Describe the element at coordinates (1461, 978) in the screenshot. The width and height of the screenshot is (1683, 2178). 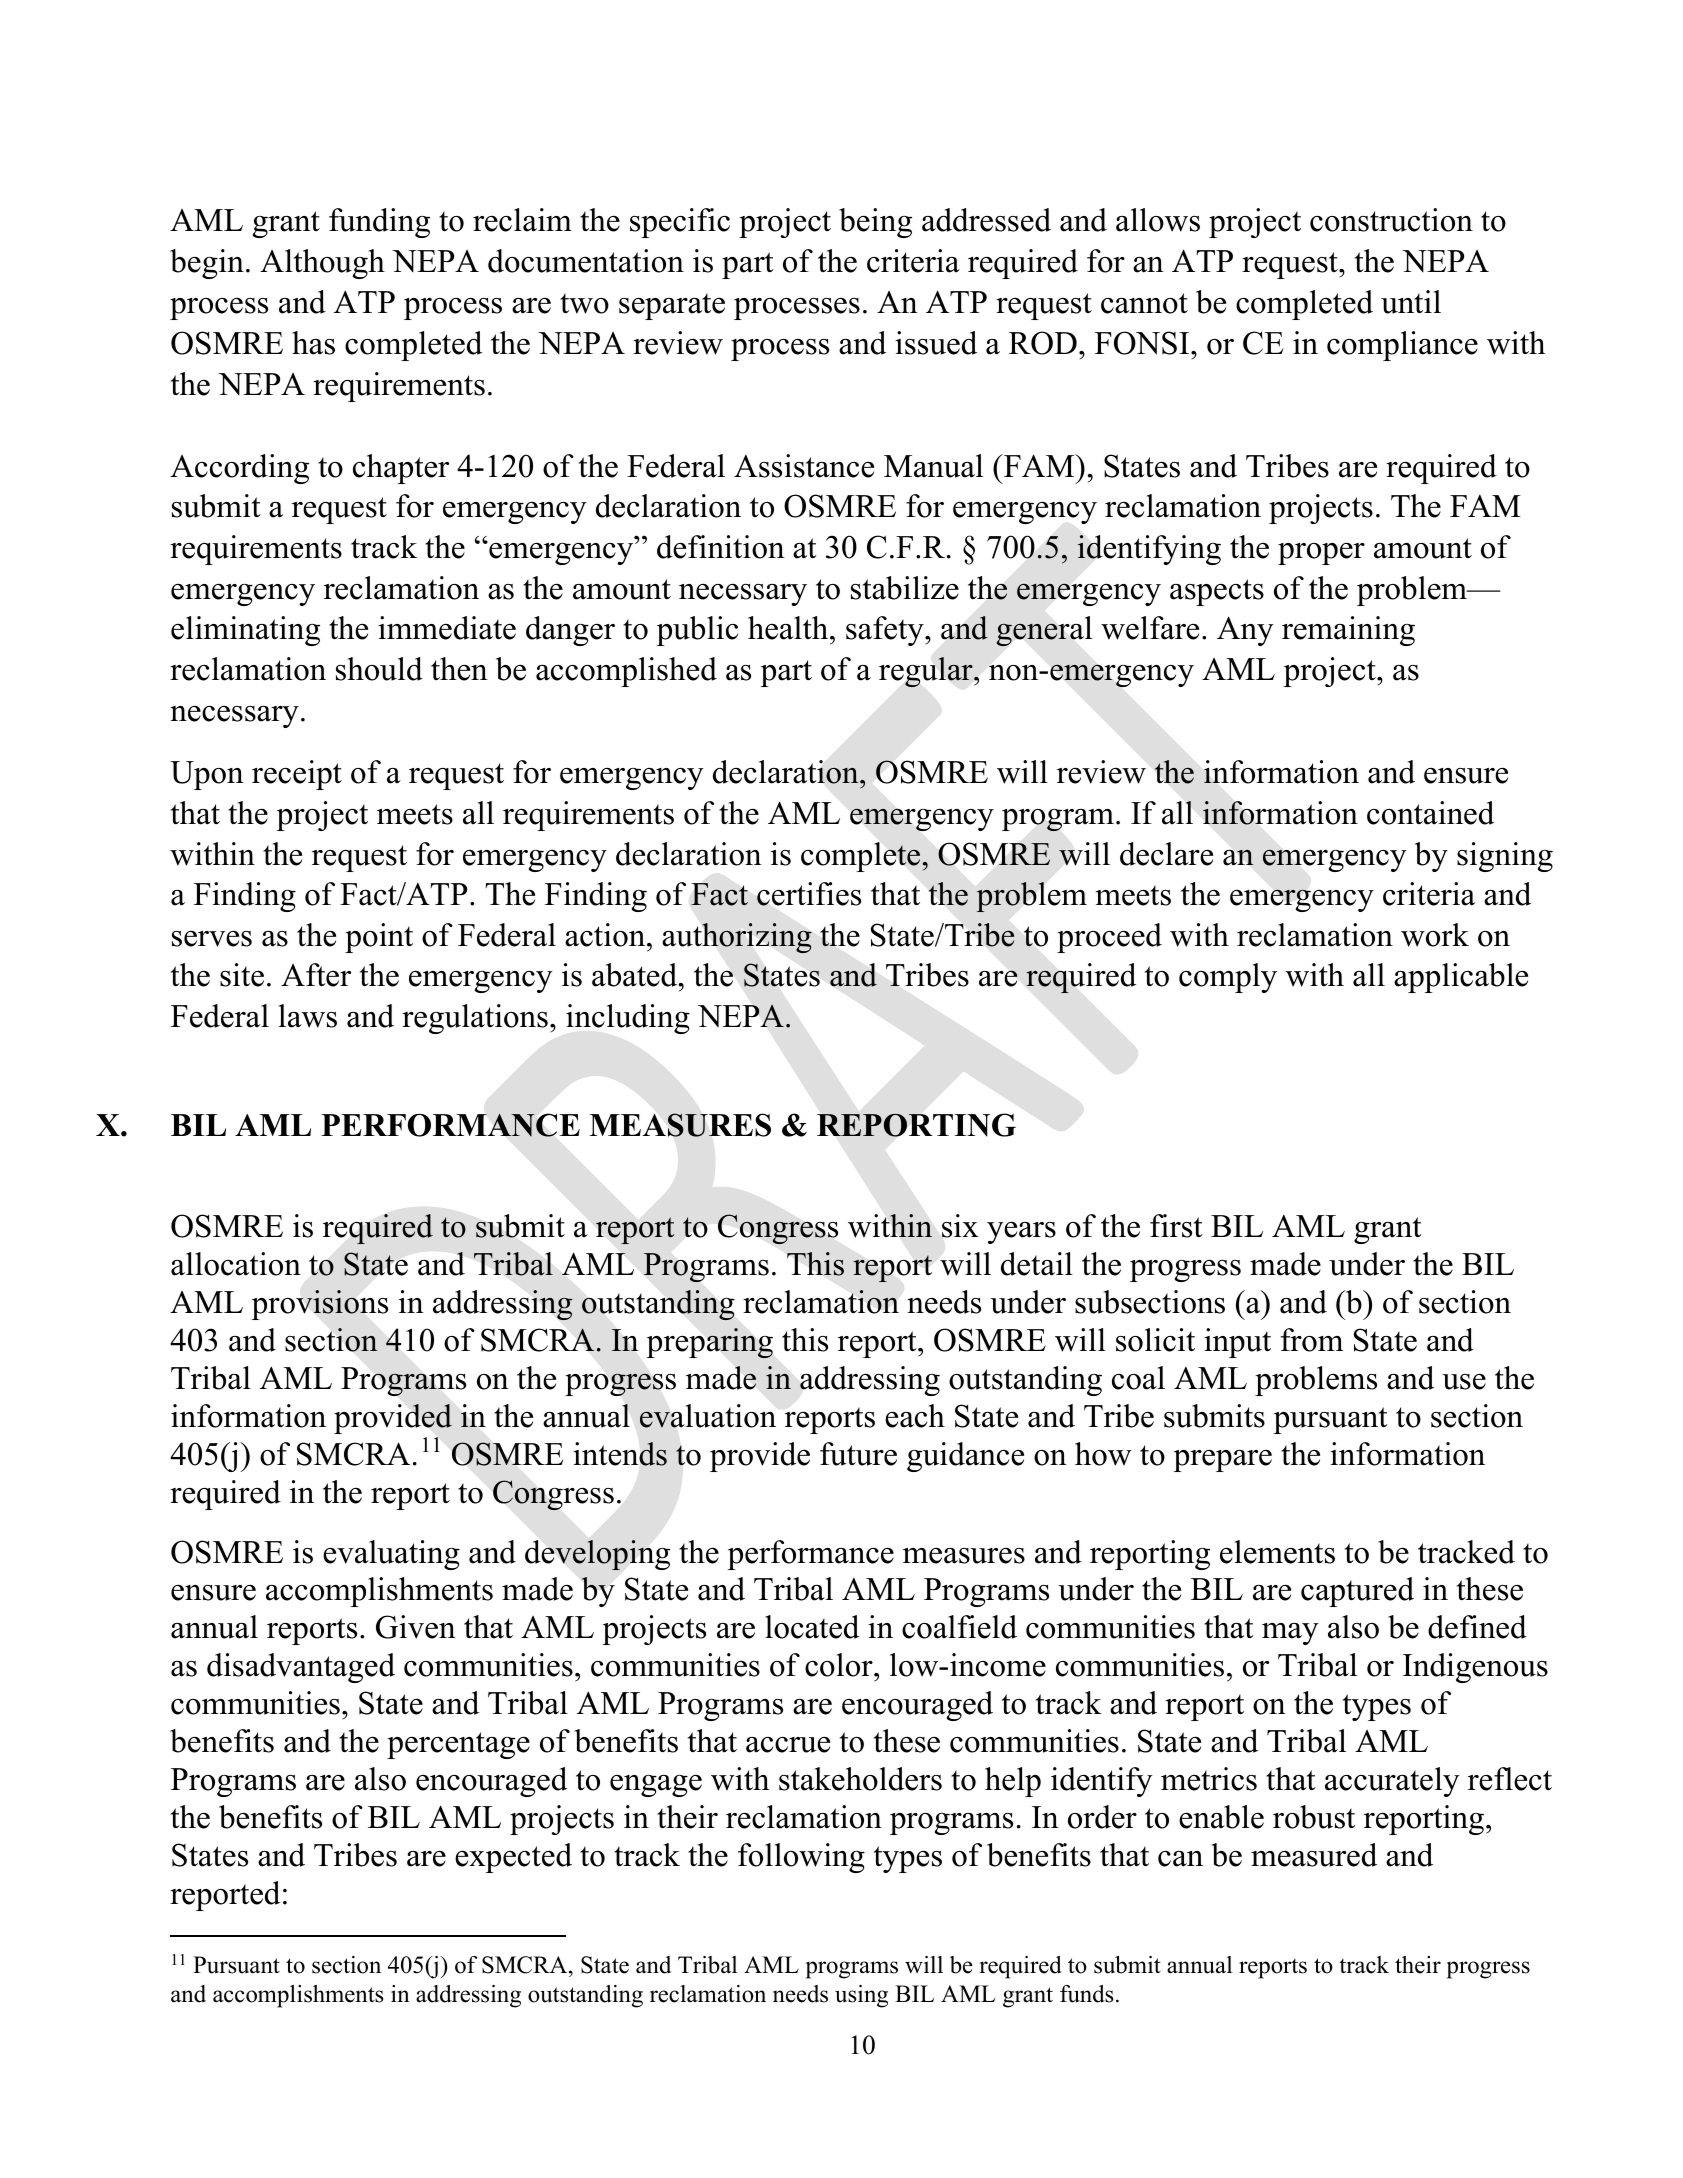
I see `applicable` at that location.
